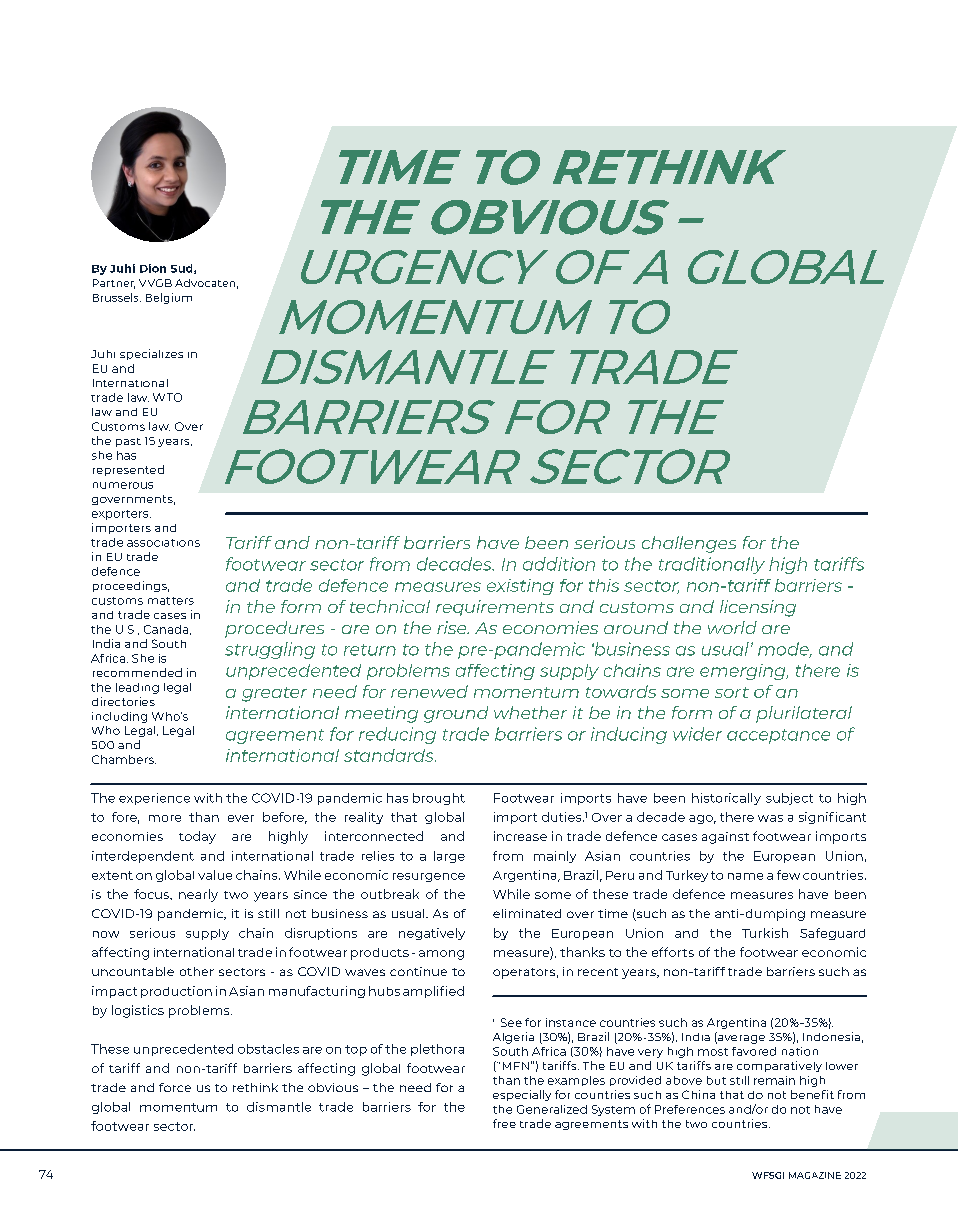 The image size is (958, 1232). Describe the element at coordinates (175, 1087) in the screenshot. I see `force` at that location.
